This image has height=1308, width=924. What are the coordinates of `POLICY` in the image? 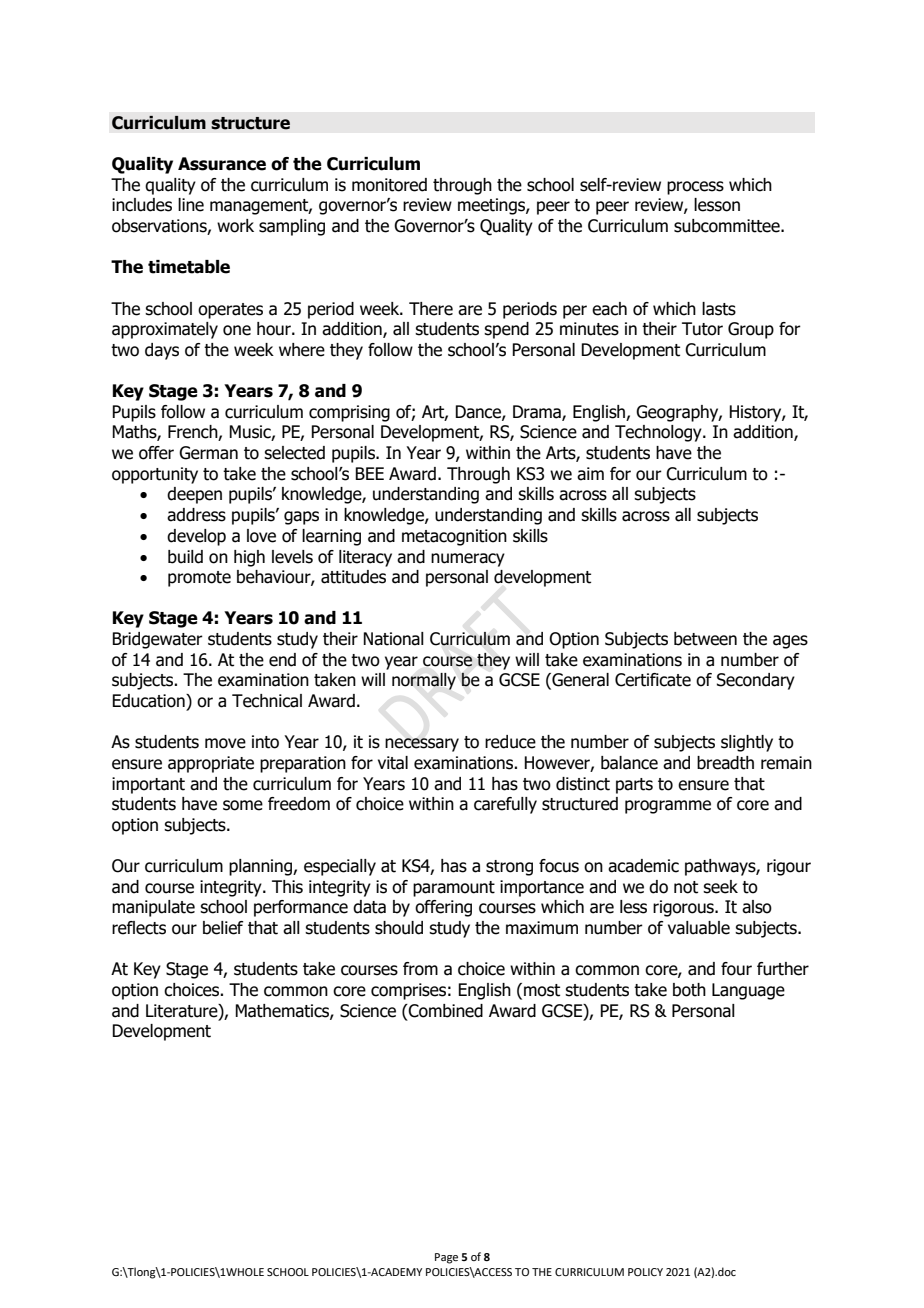 It's located at (645, 1272).
